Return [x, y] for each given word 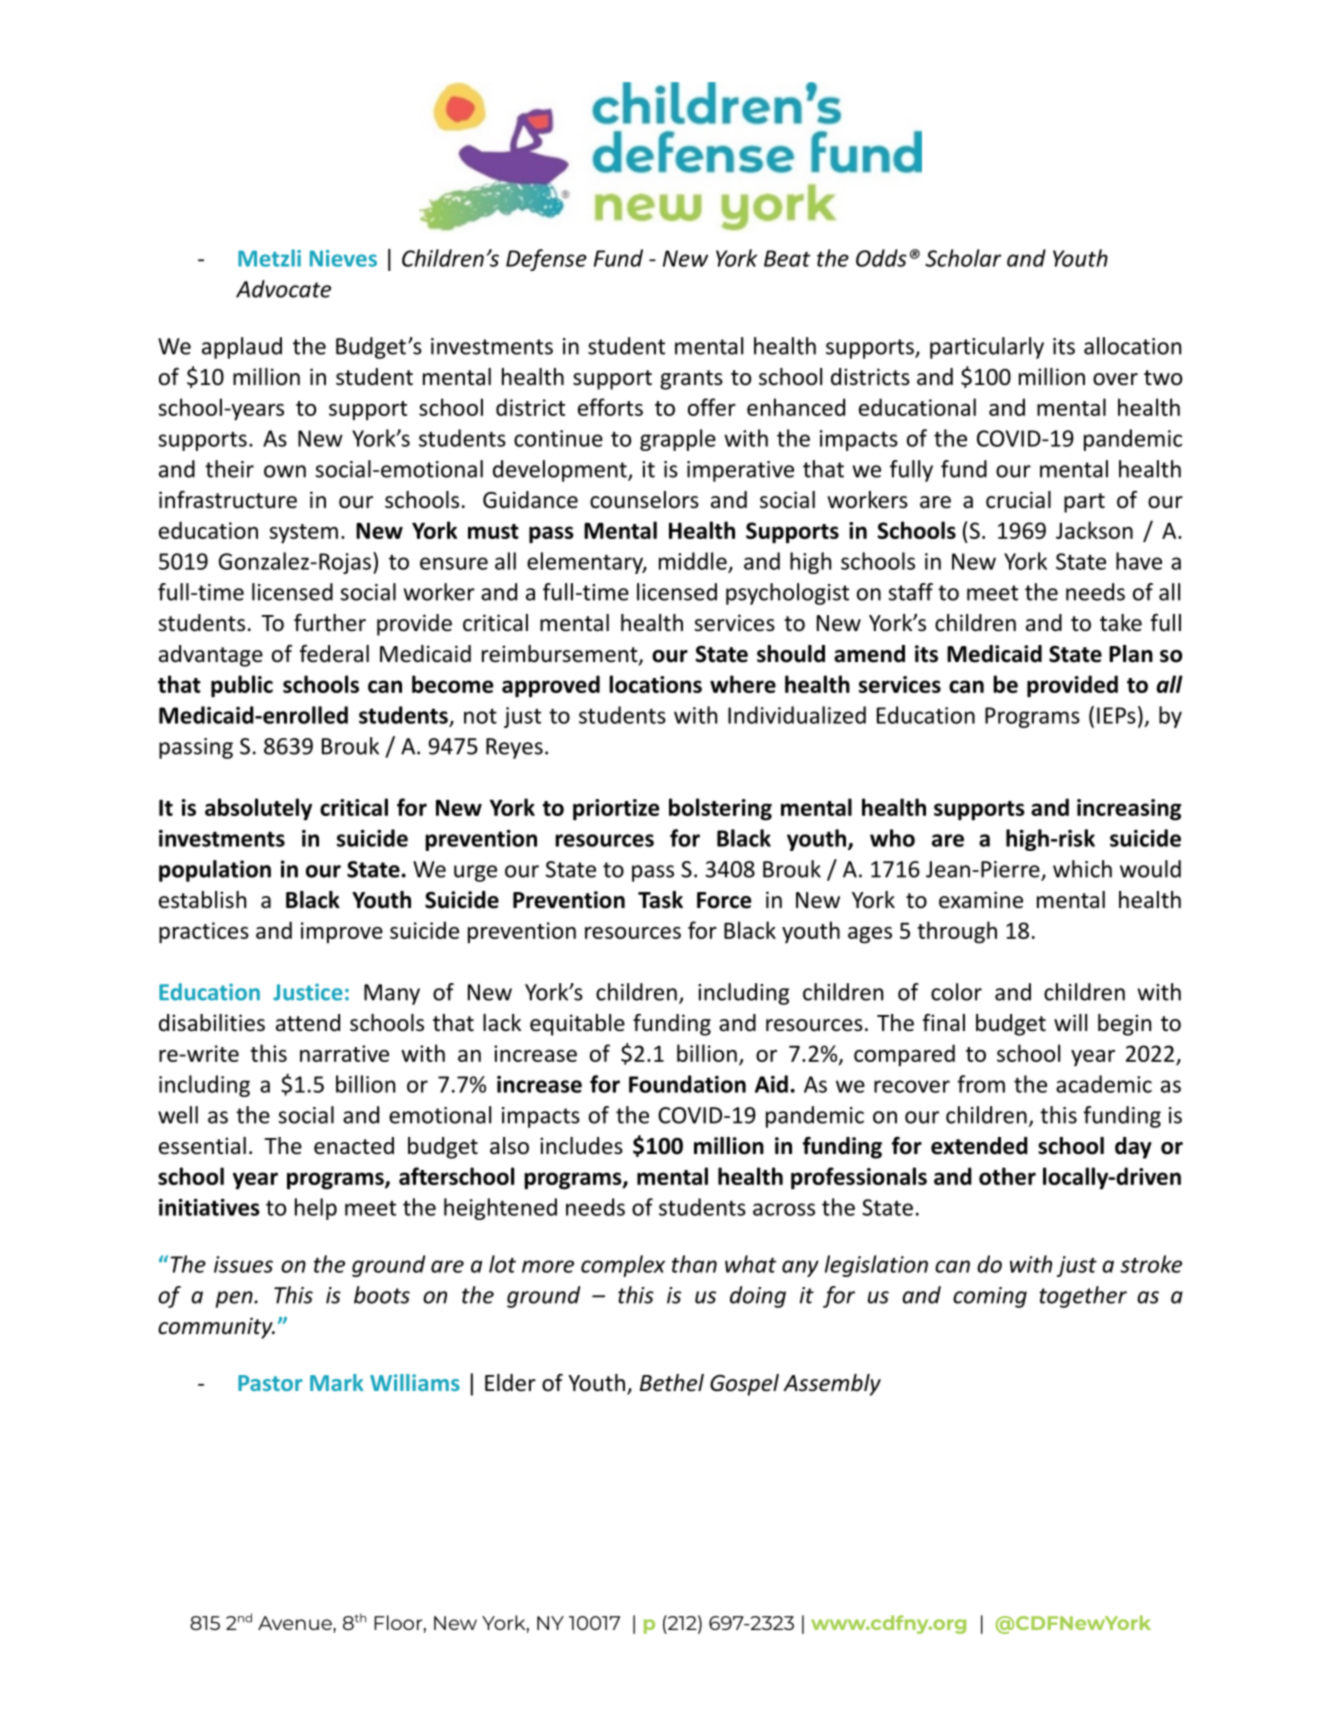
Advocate [283, 289]
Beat [787, 258]
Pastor [270, 1383]
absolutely [258, 809]
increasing [1129, 810]
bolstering [720, 809]
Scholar [963, 258]
